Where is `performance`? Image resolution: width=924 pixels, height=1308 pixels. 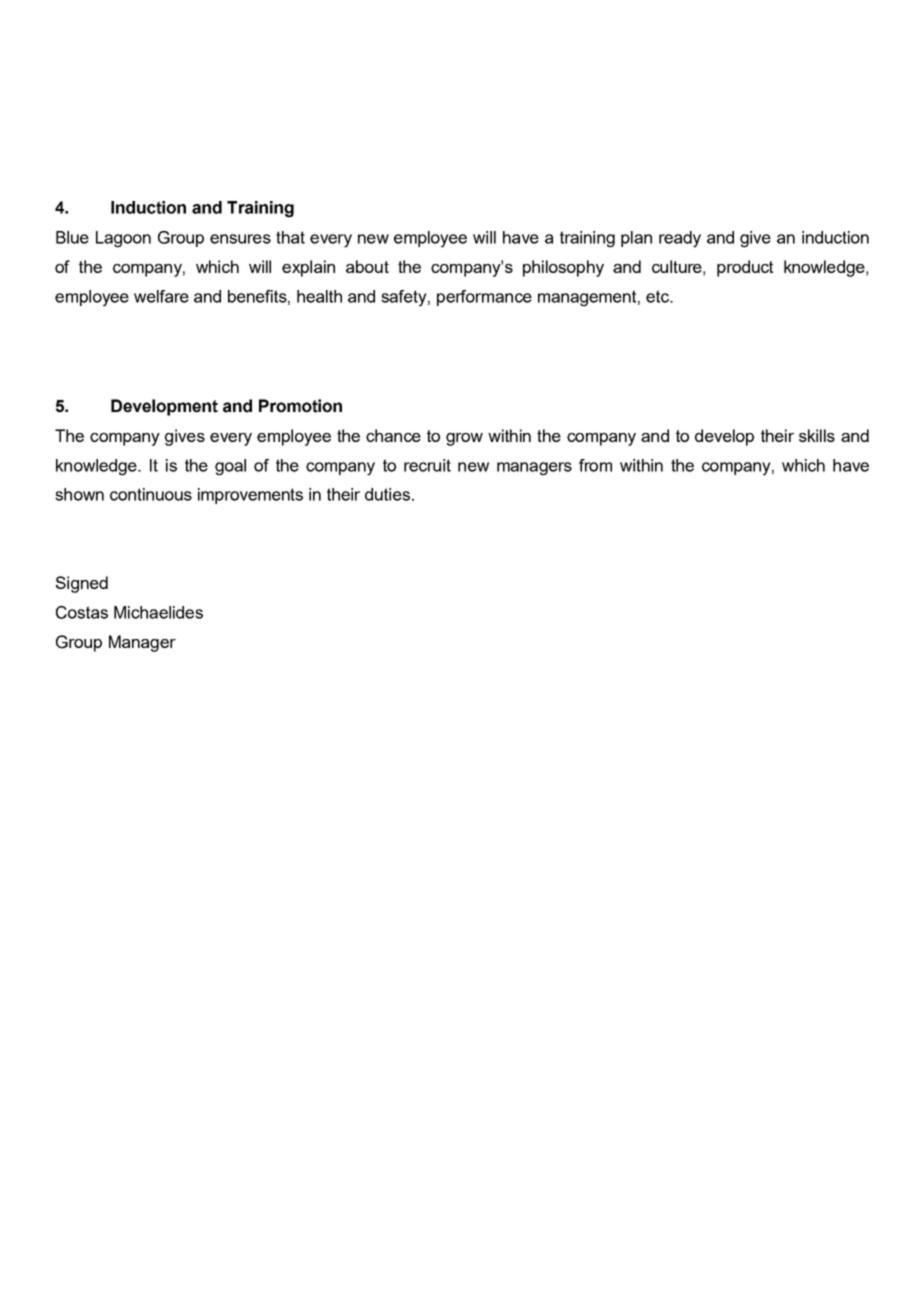 performance is located at coordinates (484, 298).
